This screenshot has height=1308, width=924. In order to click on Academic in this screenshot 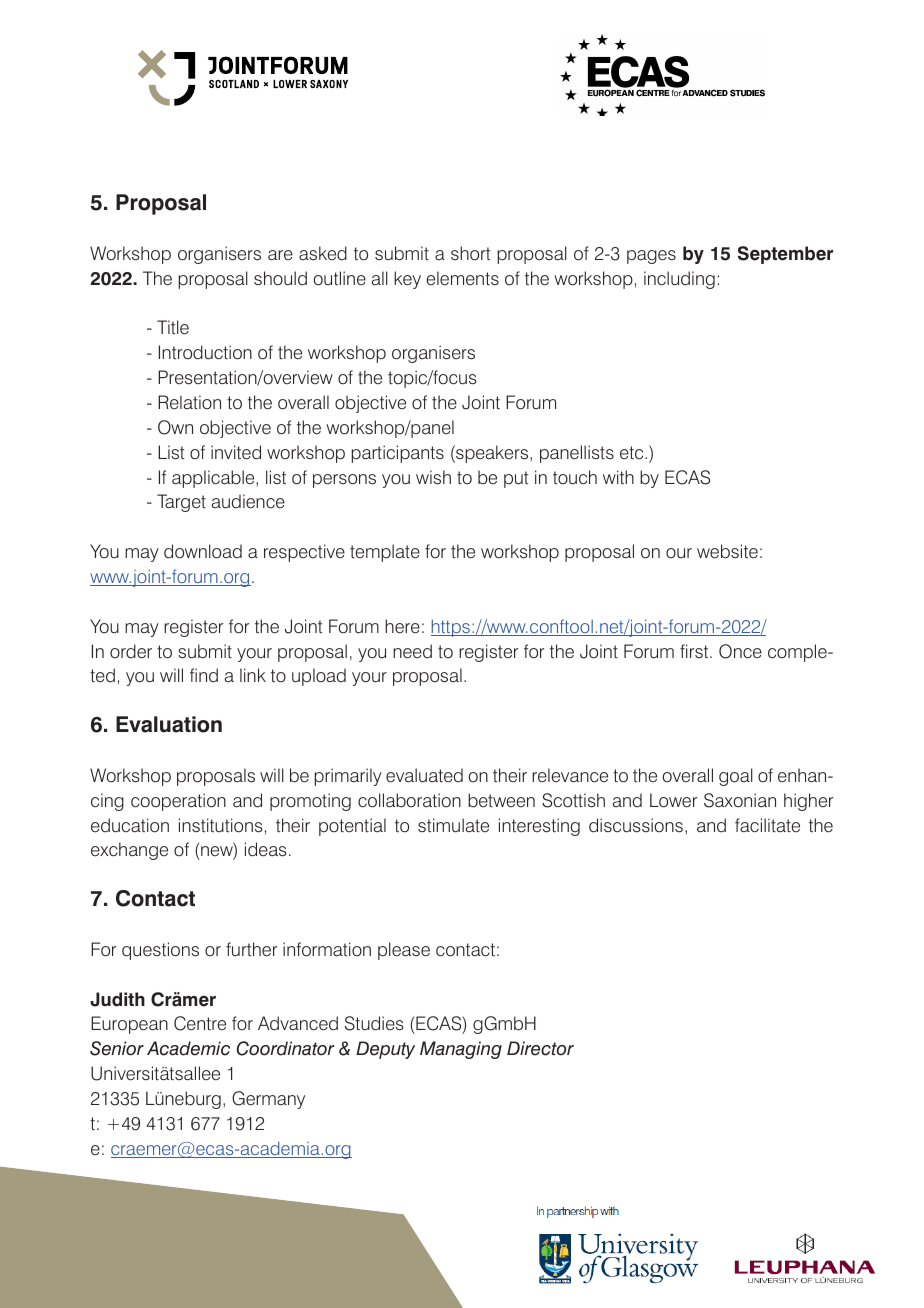, I will do `click(188, 1048)`.
